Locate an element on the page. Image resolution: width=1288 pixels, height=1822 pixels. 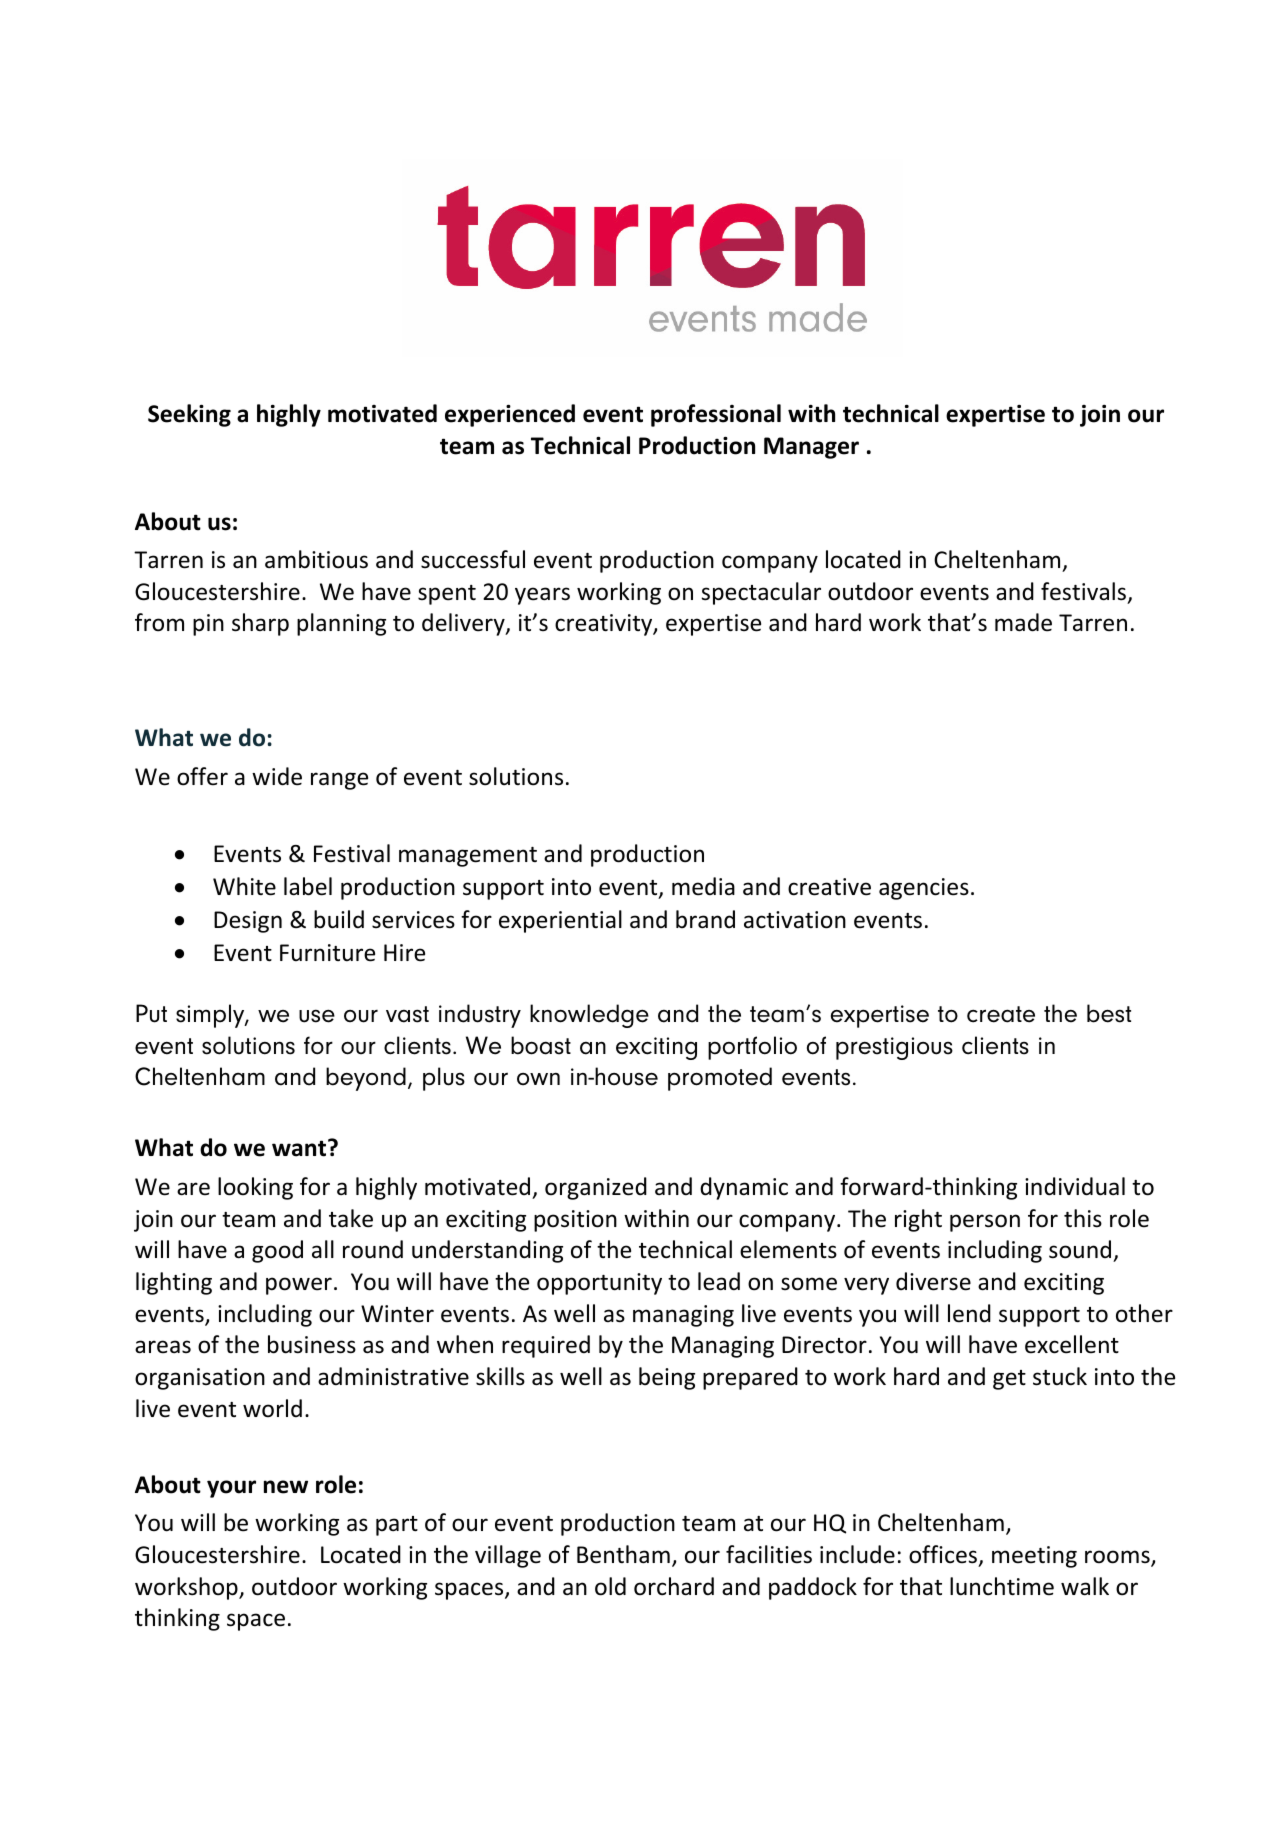
individual is located at coordinates (1075, 1186).
